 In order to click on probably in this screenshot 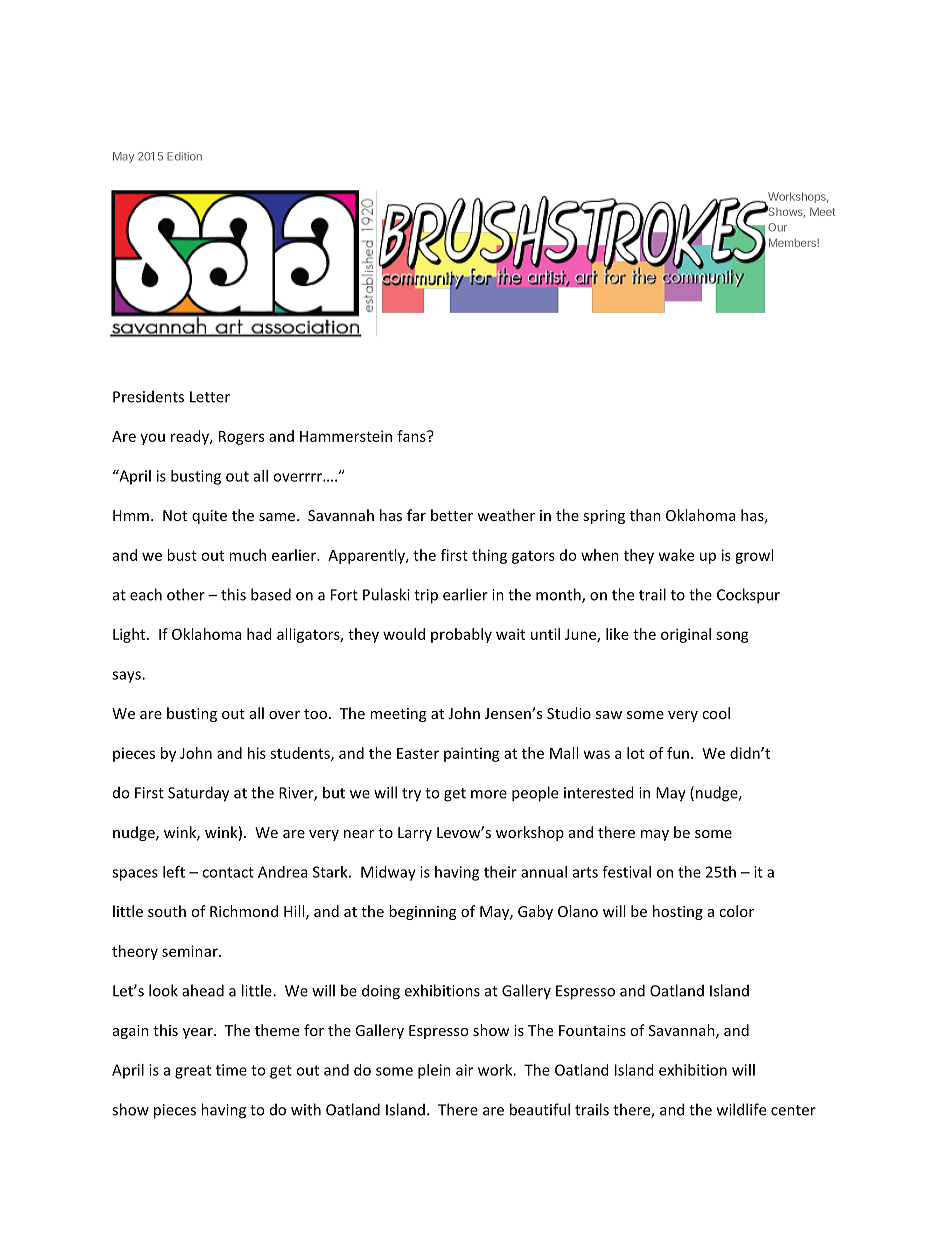, I will do `click(461, 635)`.
